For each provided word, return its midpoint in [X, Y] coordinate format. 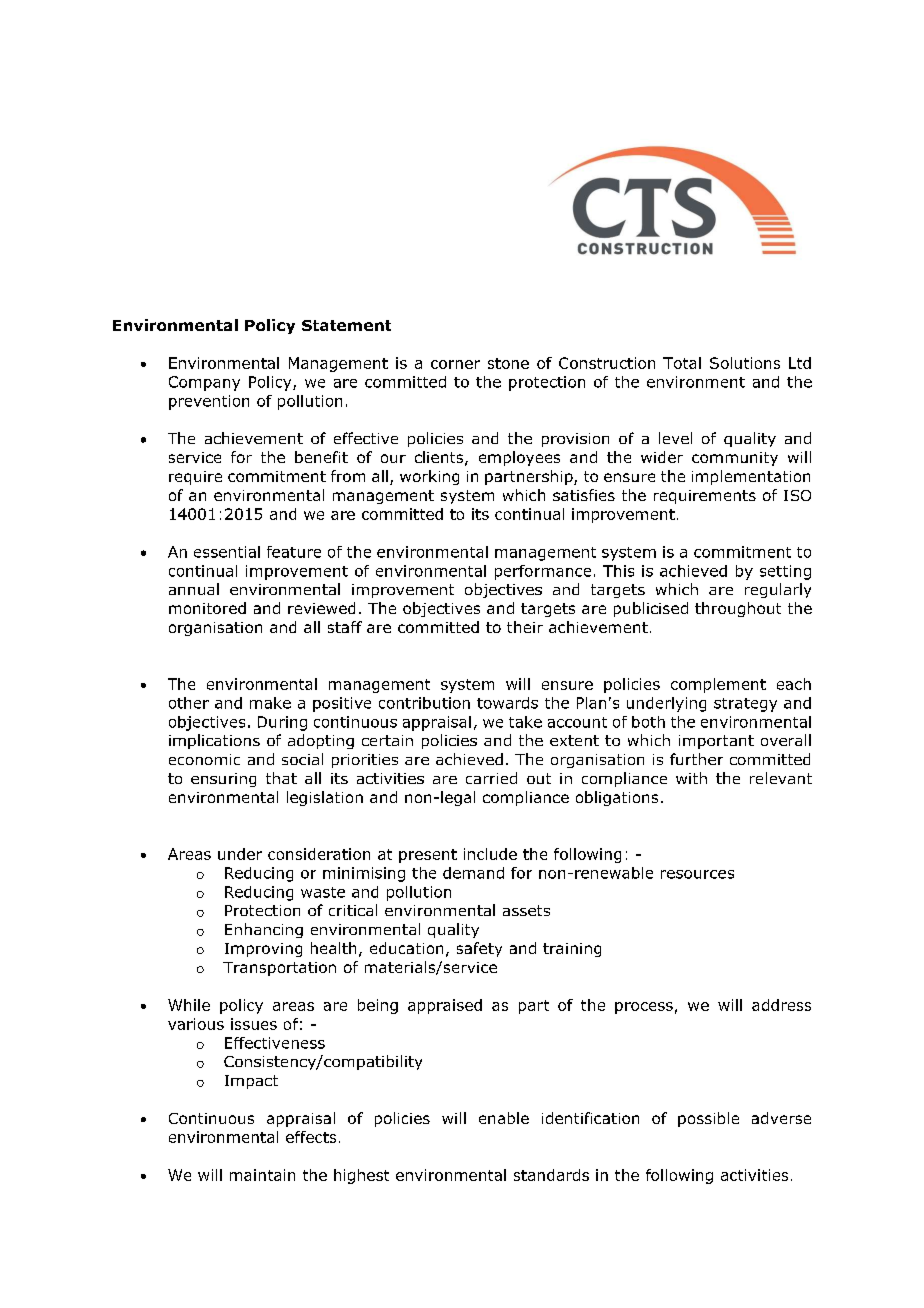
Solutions [745, 363]
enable [504, 1118]
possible [708, 1119]
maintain [262, 1175]
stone [508, 363]
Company [204, 383]
